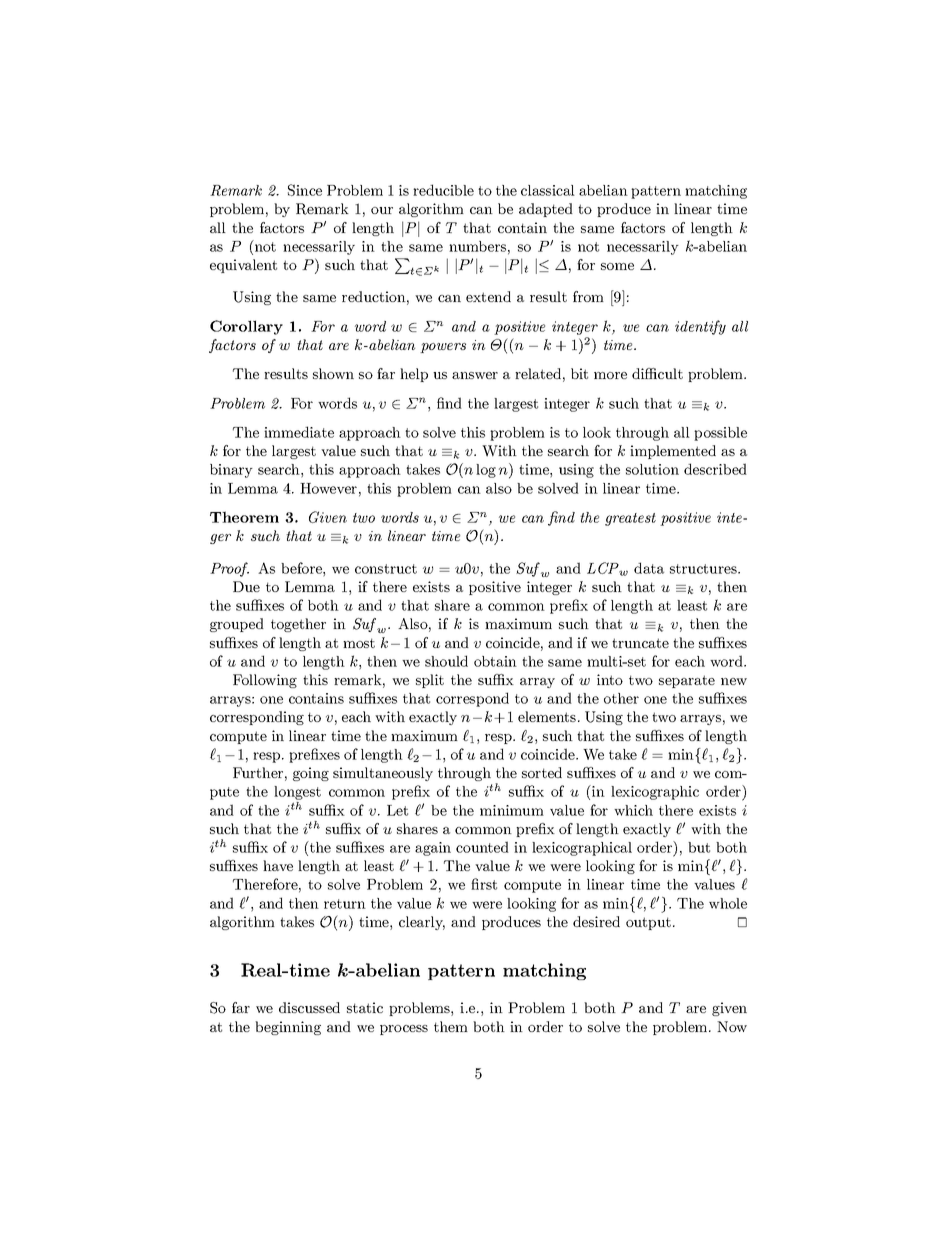  Describe the element at coordinates (298, 625) in the screenshot. I see `together` at that location.
